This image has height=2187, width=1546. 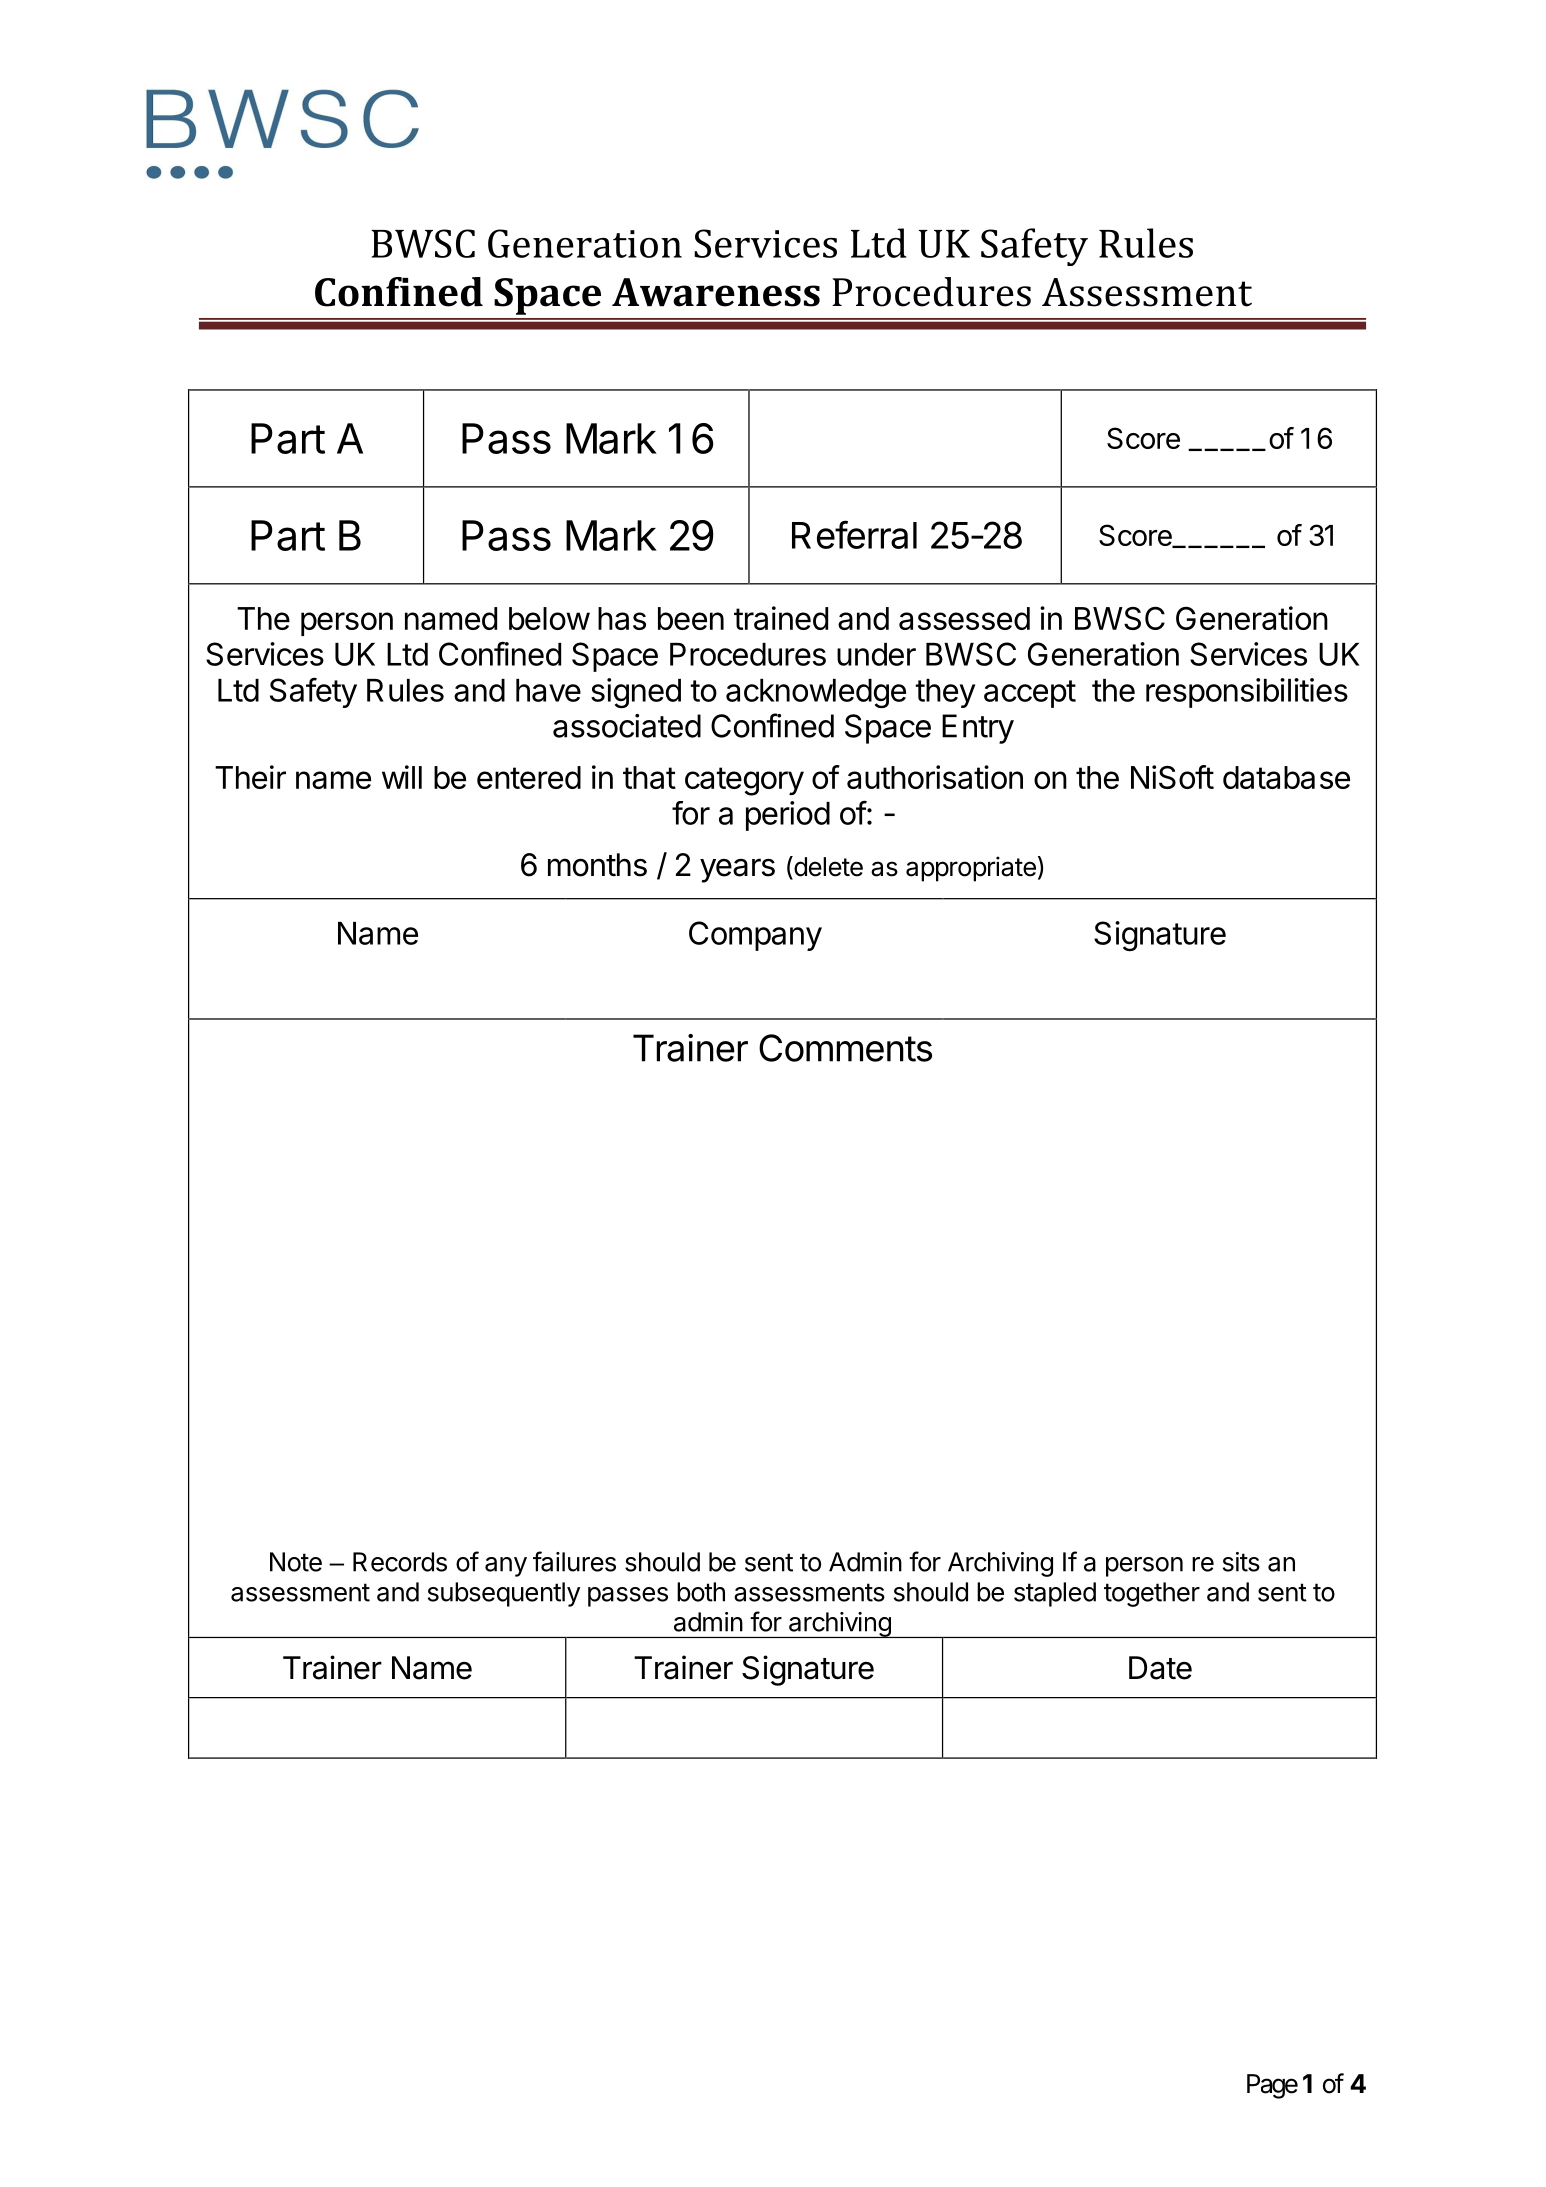 I want to click on assessed, so click(x=964, y=618).
